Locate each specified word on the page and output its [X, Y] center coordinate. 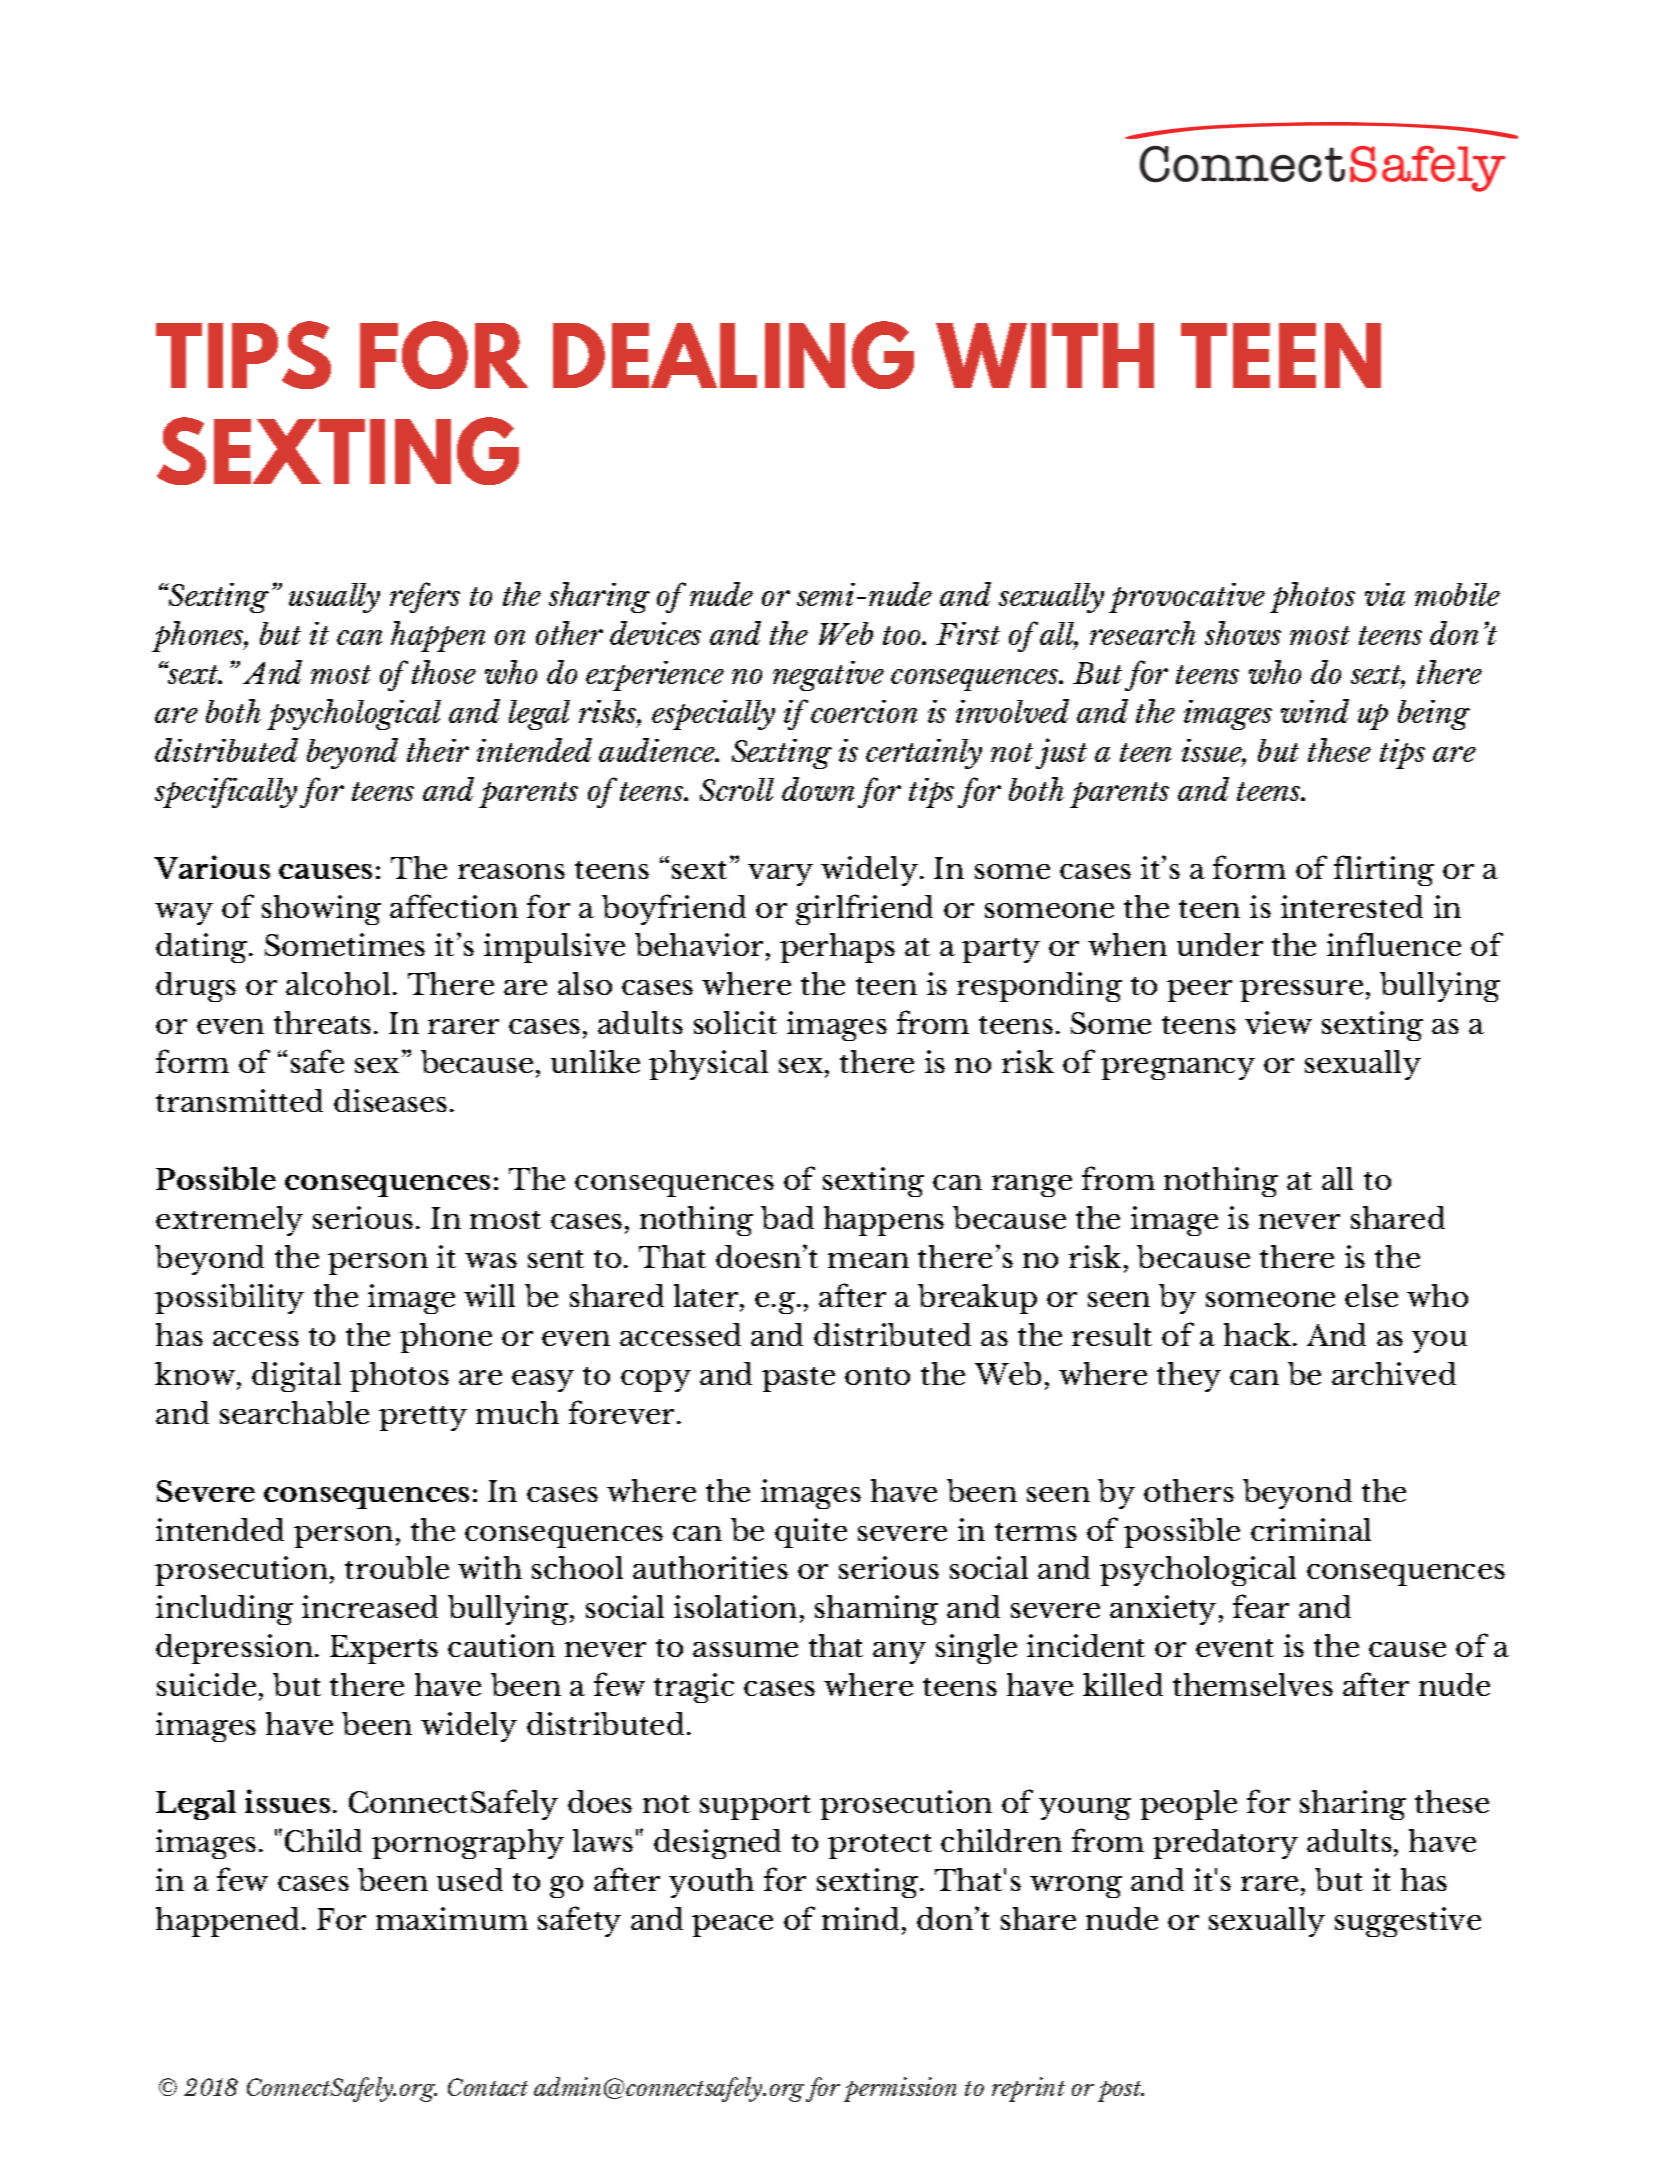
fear [1261, 1606]
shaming [876, 1610]
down [818, 789]
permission [900, 2089]
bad [787, 1217]
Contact [488, 2087]
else [1371, 1295]
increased [370, 1606]
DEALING [733, 355]
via [1385, 594]
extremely [229, 1221]
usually [334, 598]
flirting [1384, 870]
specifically [226, 792]
